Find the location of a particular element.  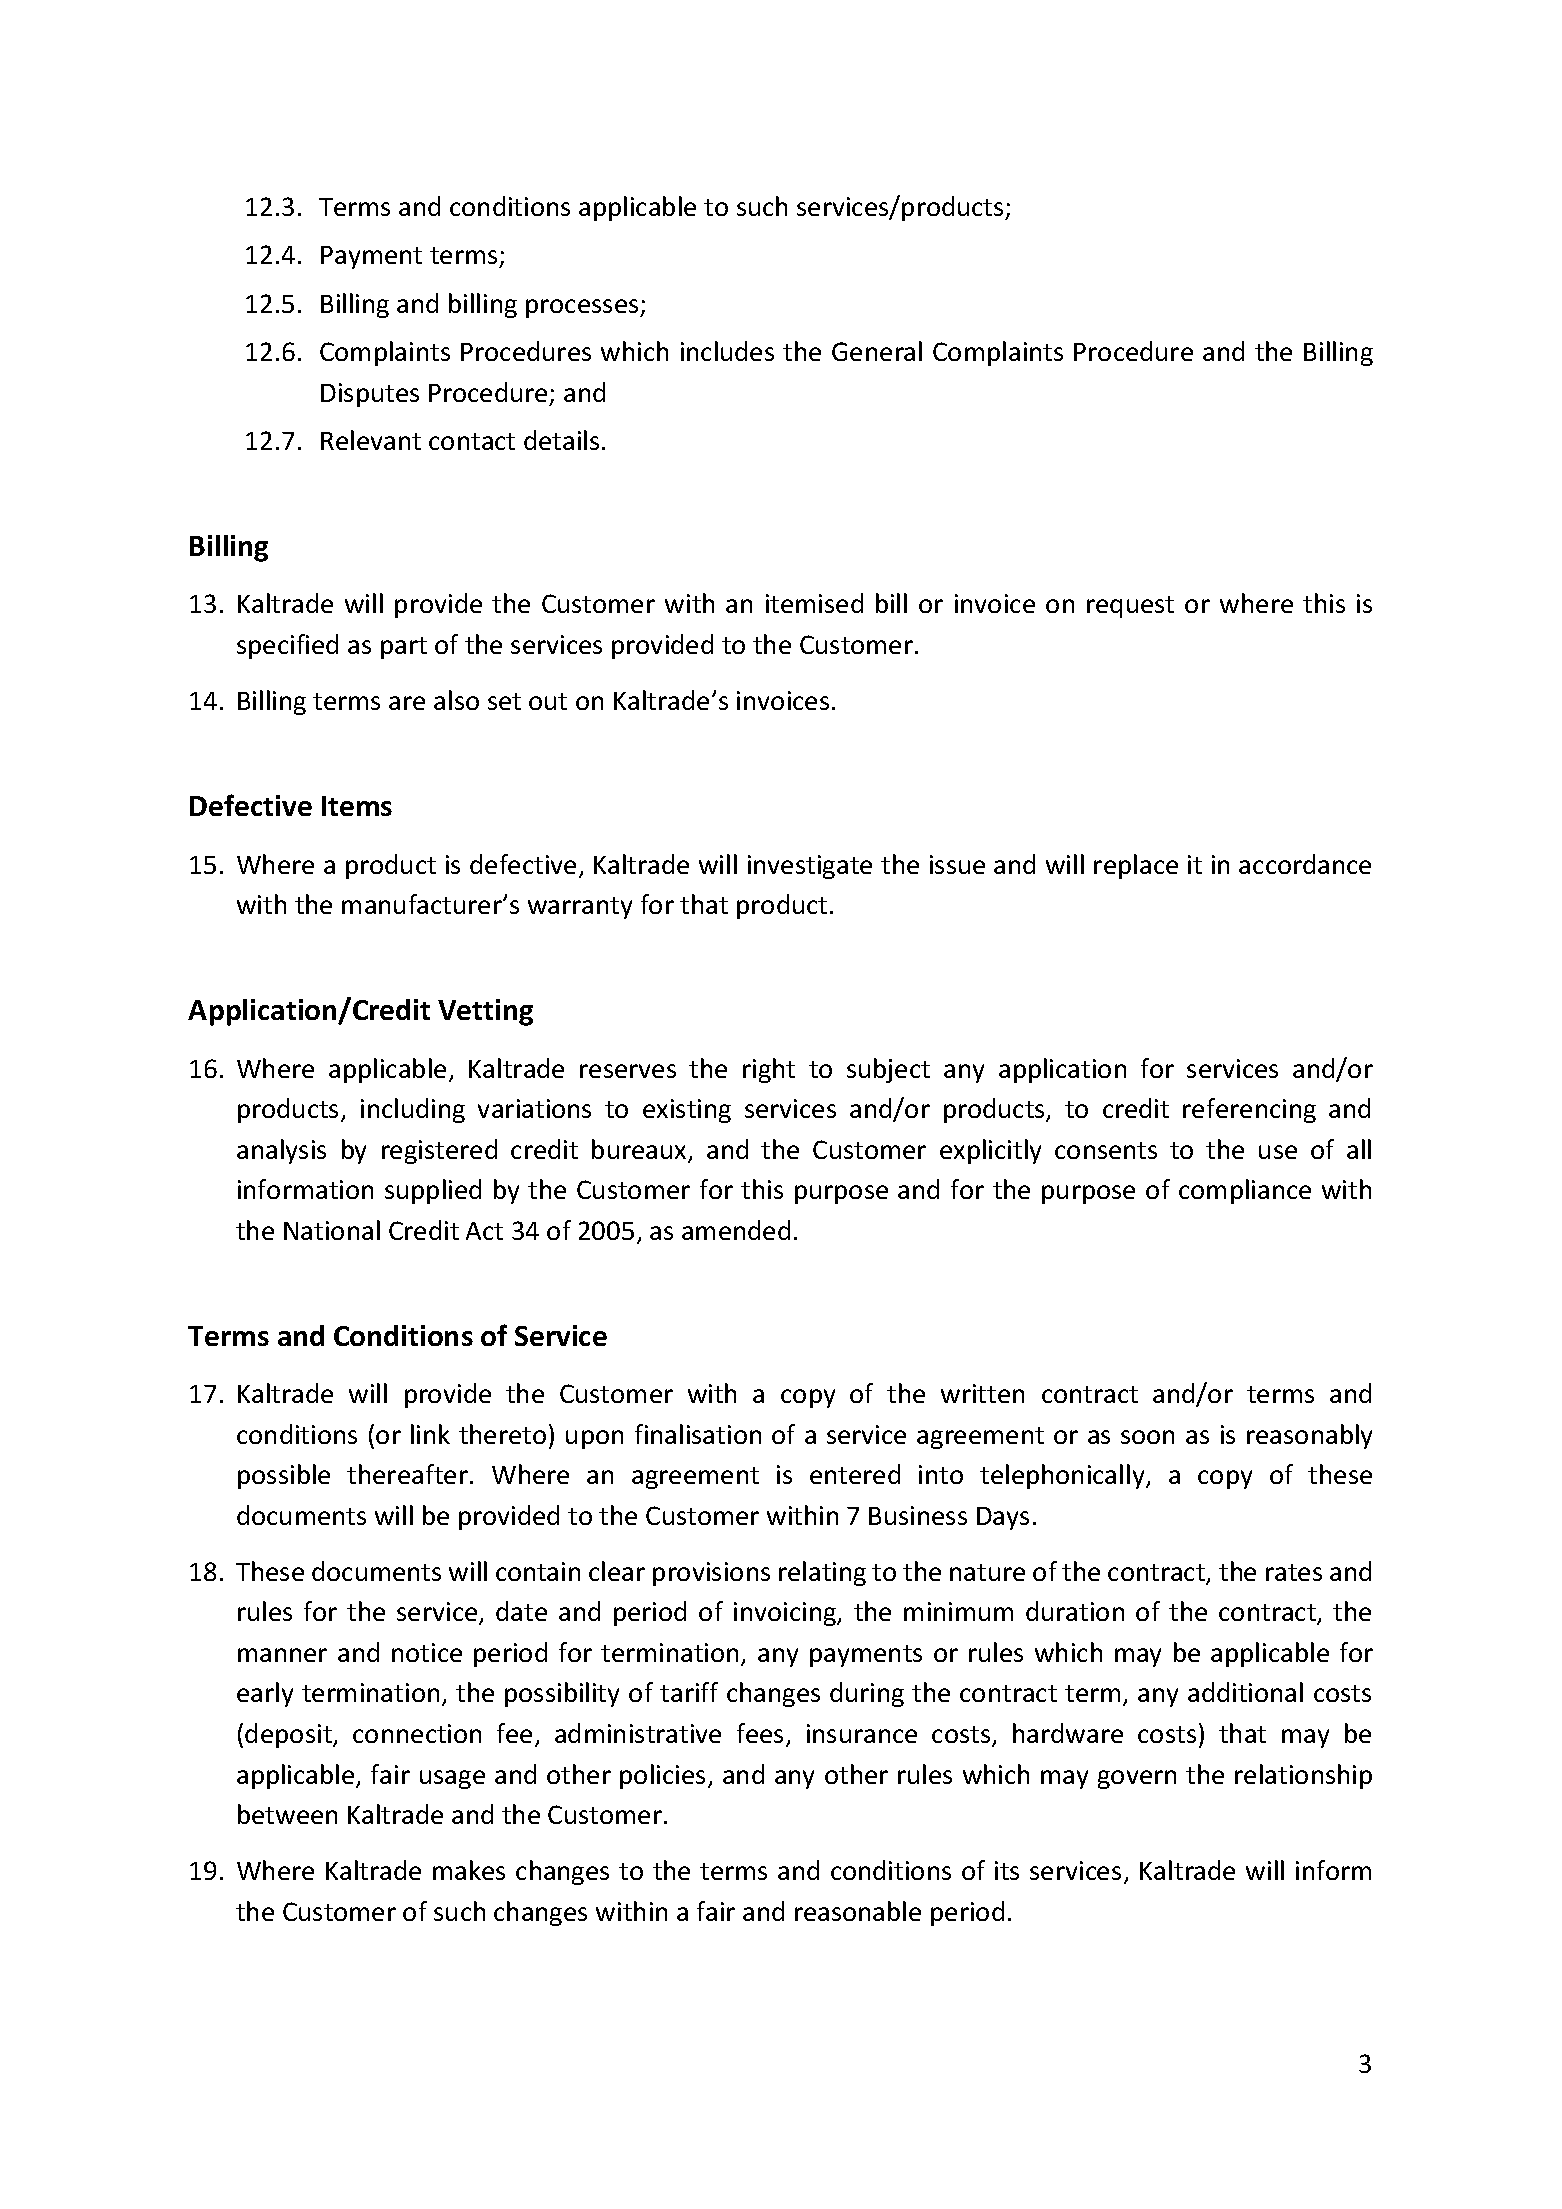

includes is located at coordinates (727, 351).
